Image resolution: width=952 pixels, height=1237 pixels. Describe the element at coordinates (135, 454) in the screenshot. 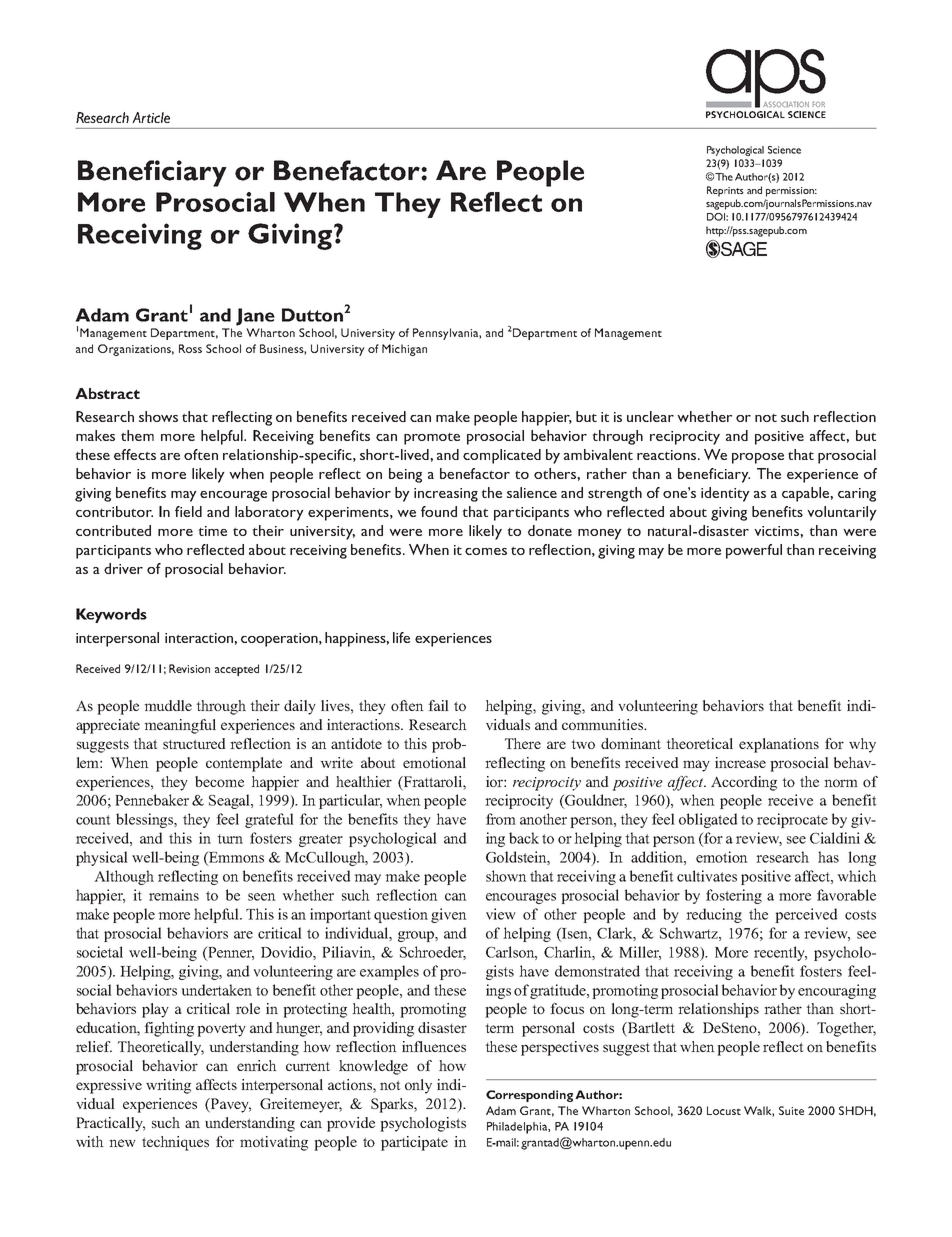

I see `effects` at that location.
